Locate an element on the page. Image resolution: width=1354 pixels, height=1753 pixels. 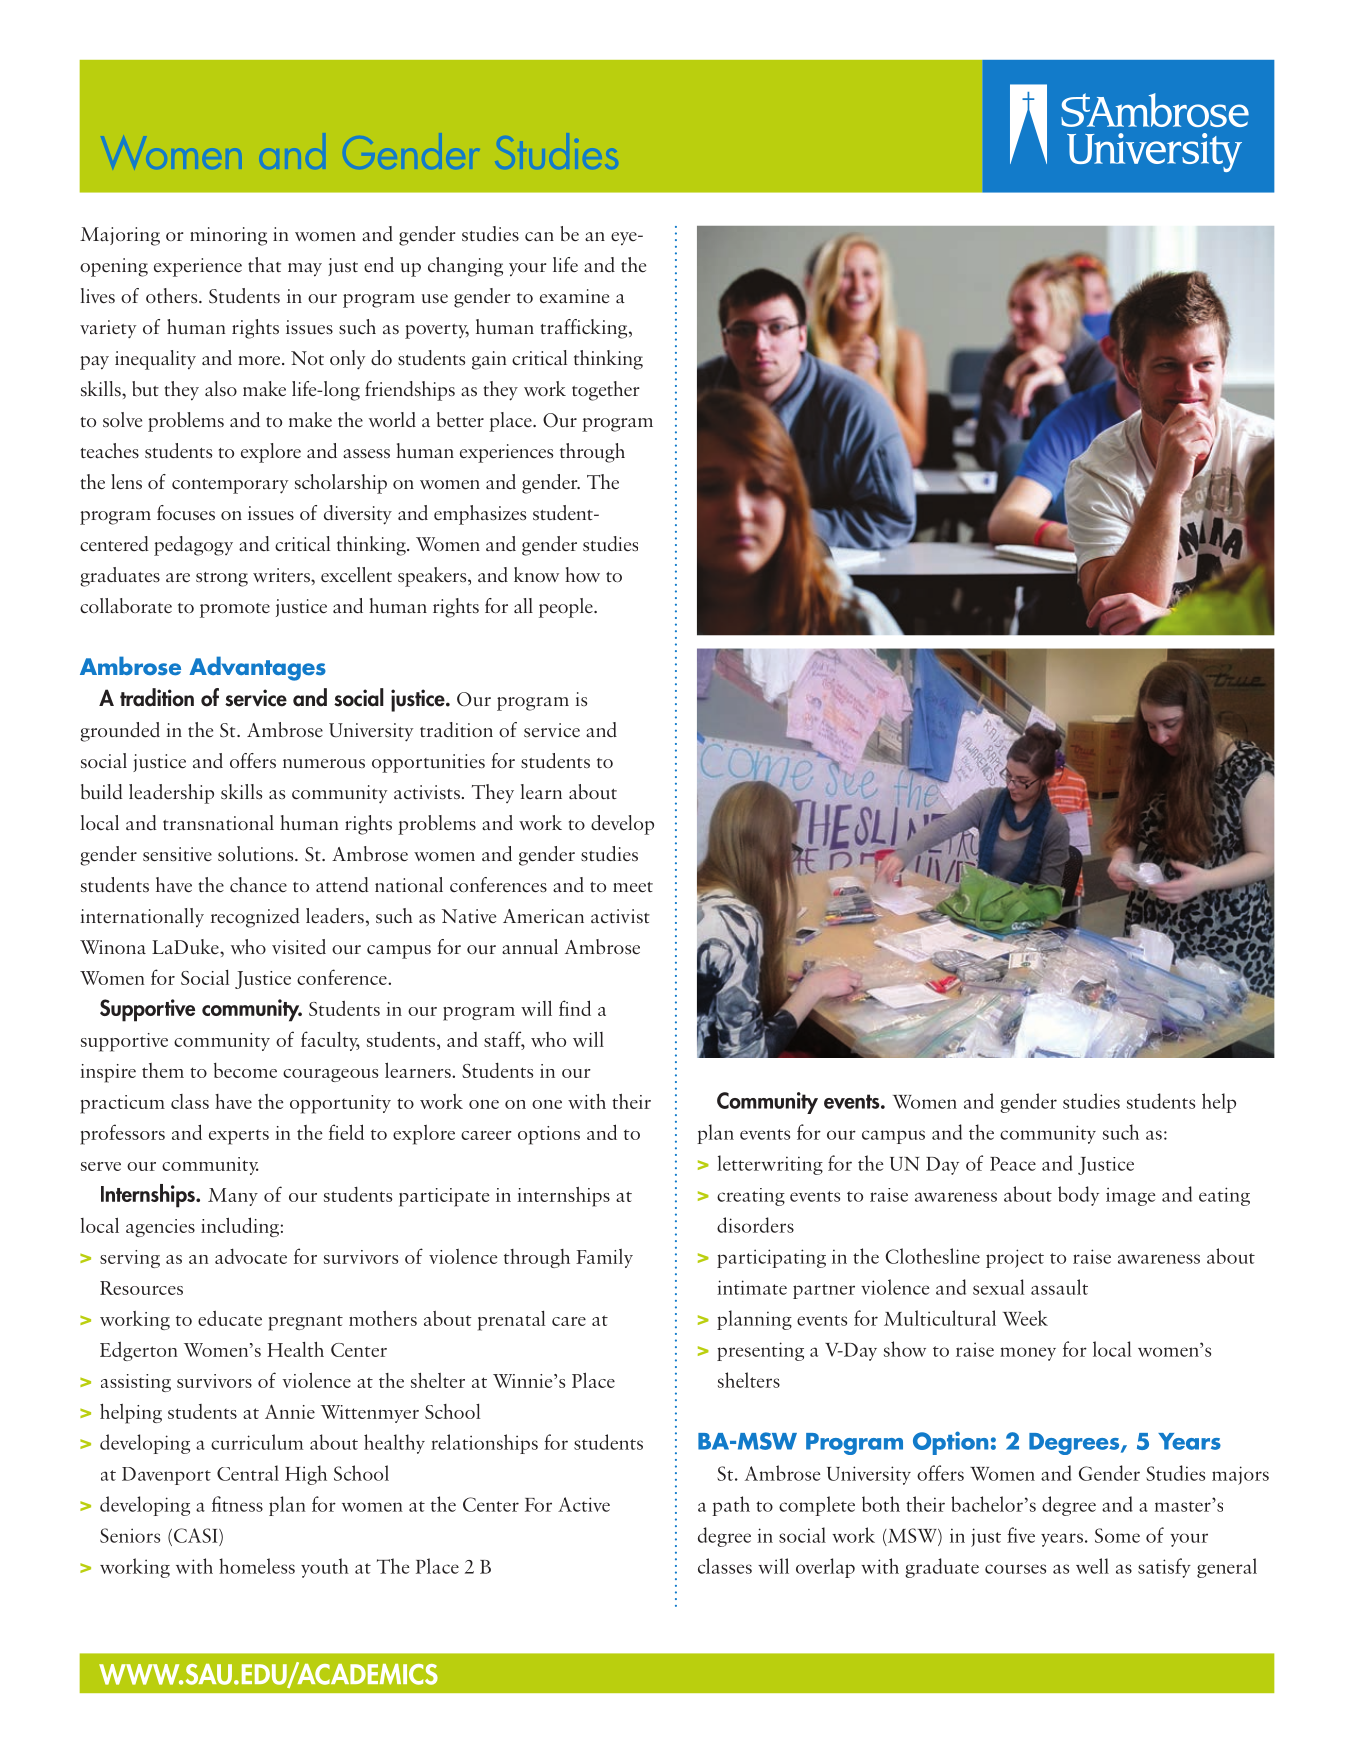
examine is located at coordinates (574, 296).
